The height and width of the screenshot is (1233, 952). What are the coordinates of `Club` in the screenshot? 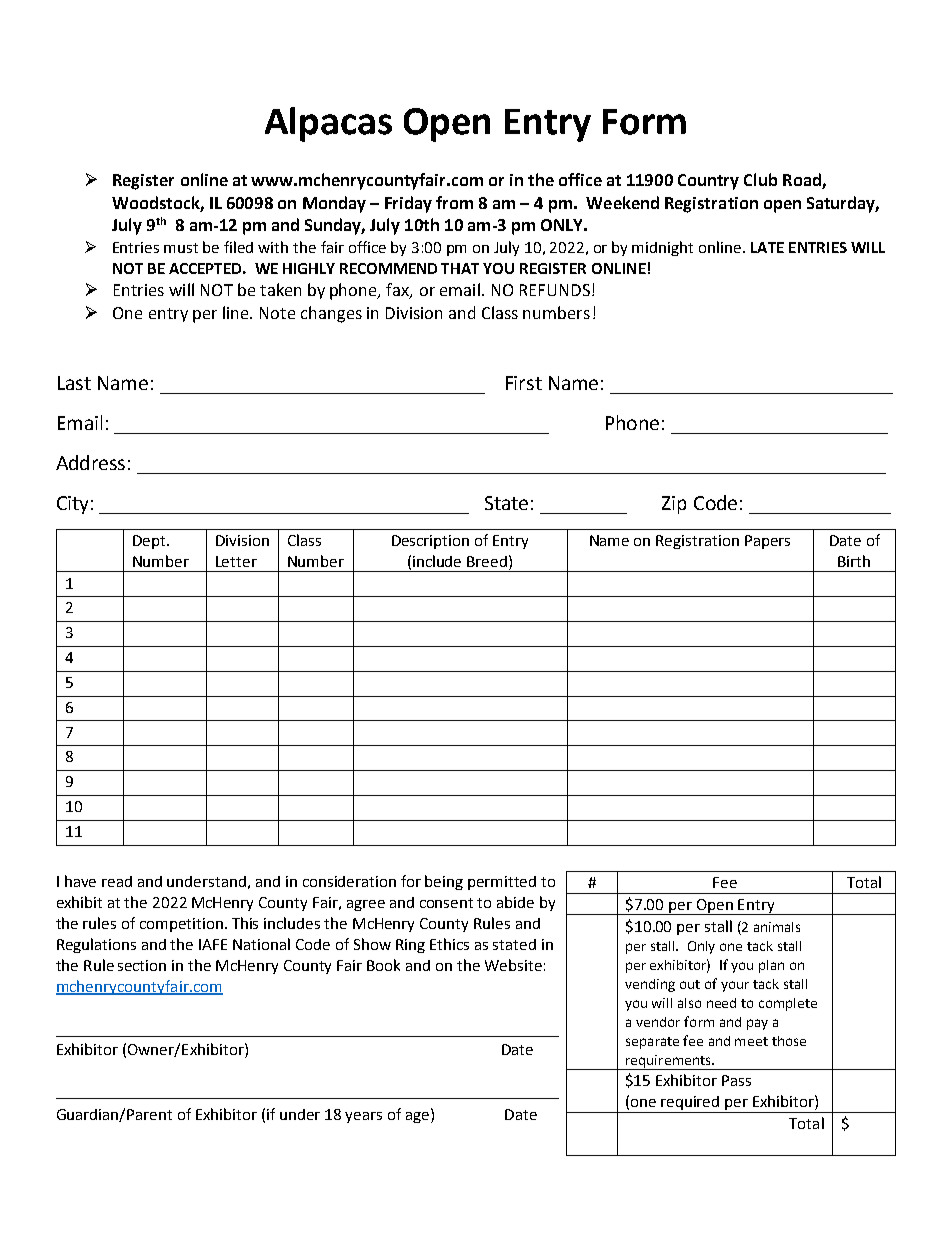 It's located at (760, 179).
